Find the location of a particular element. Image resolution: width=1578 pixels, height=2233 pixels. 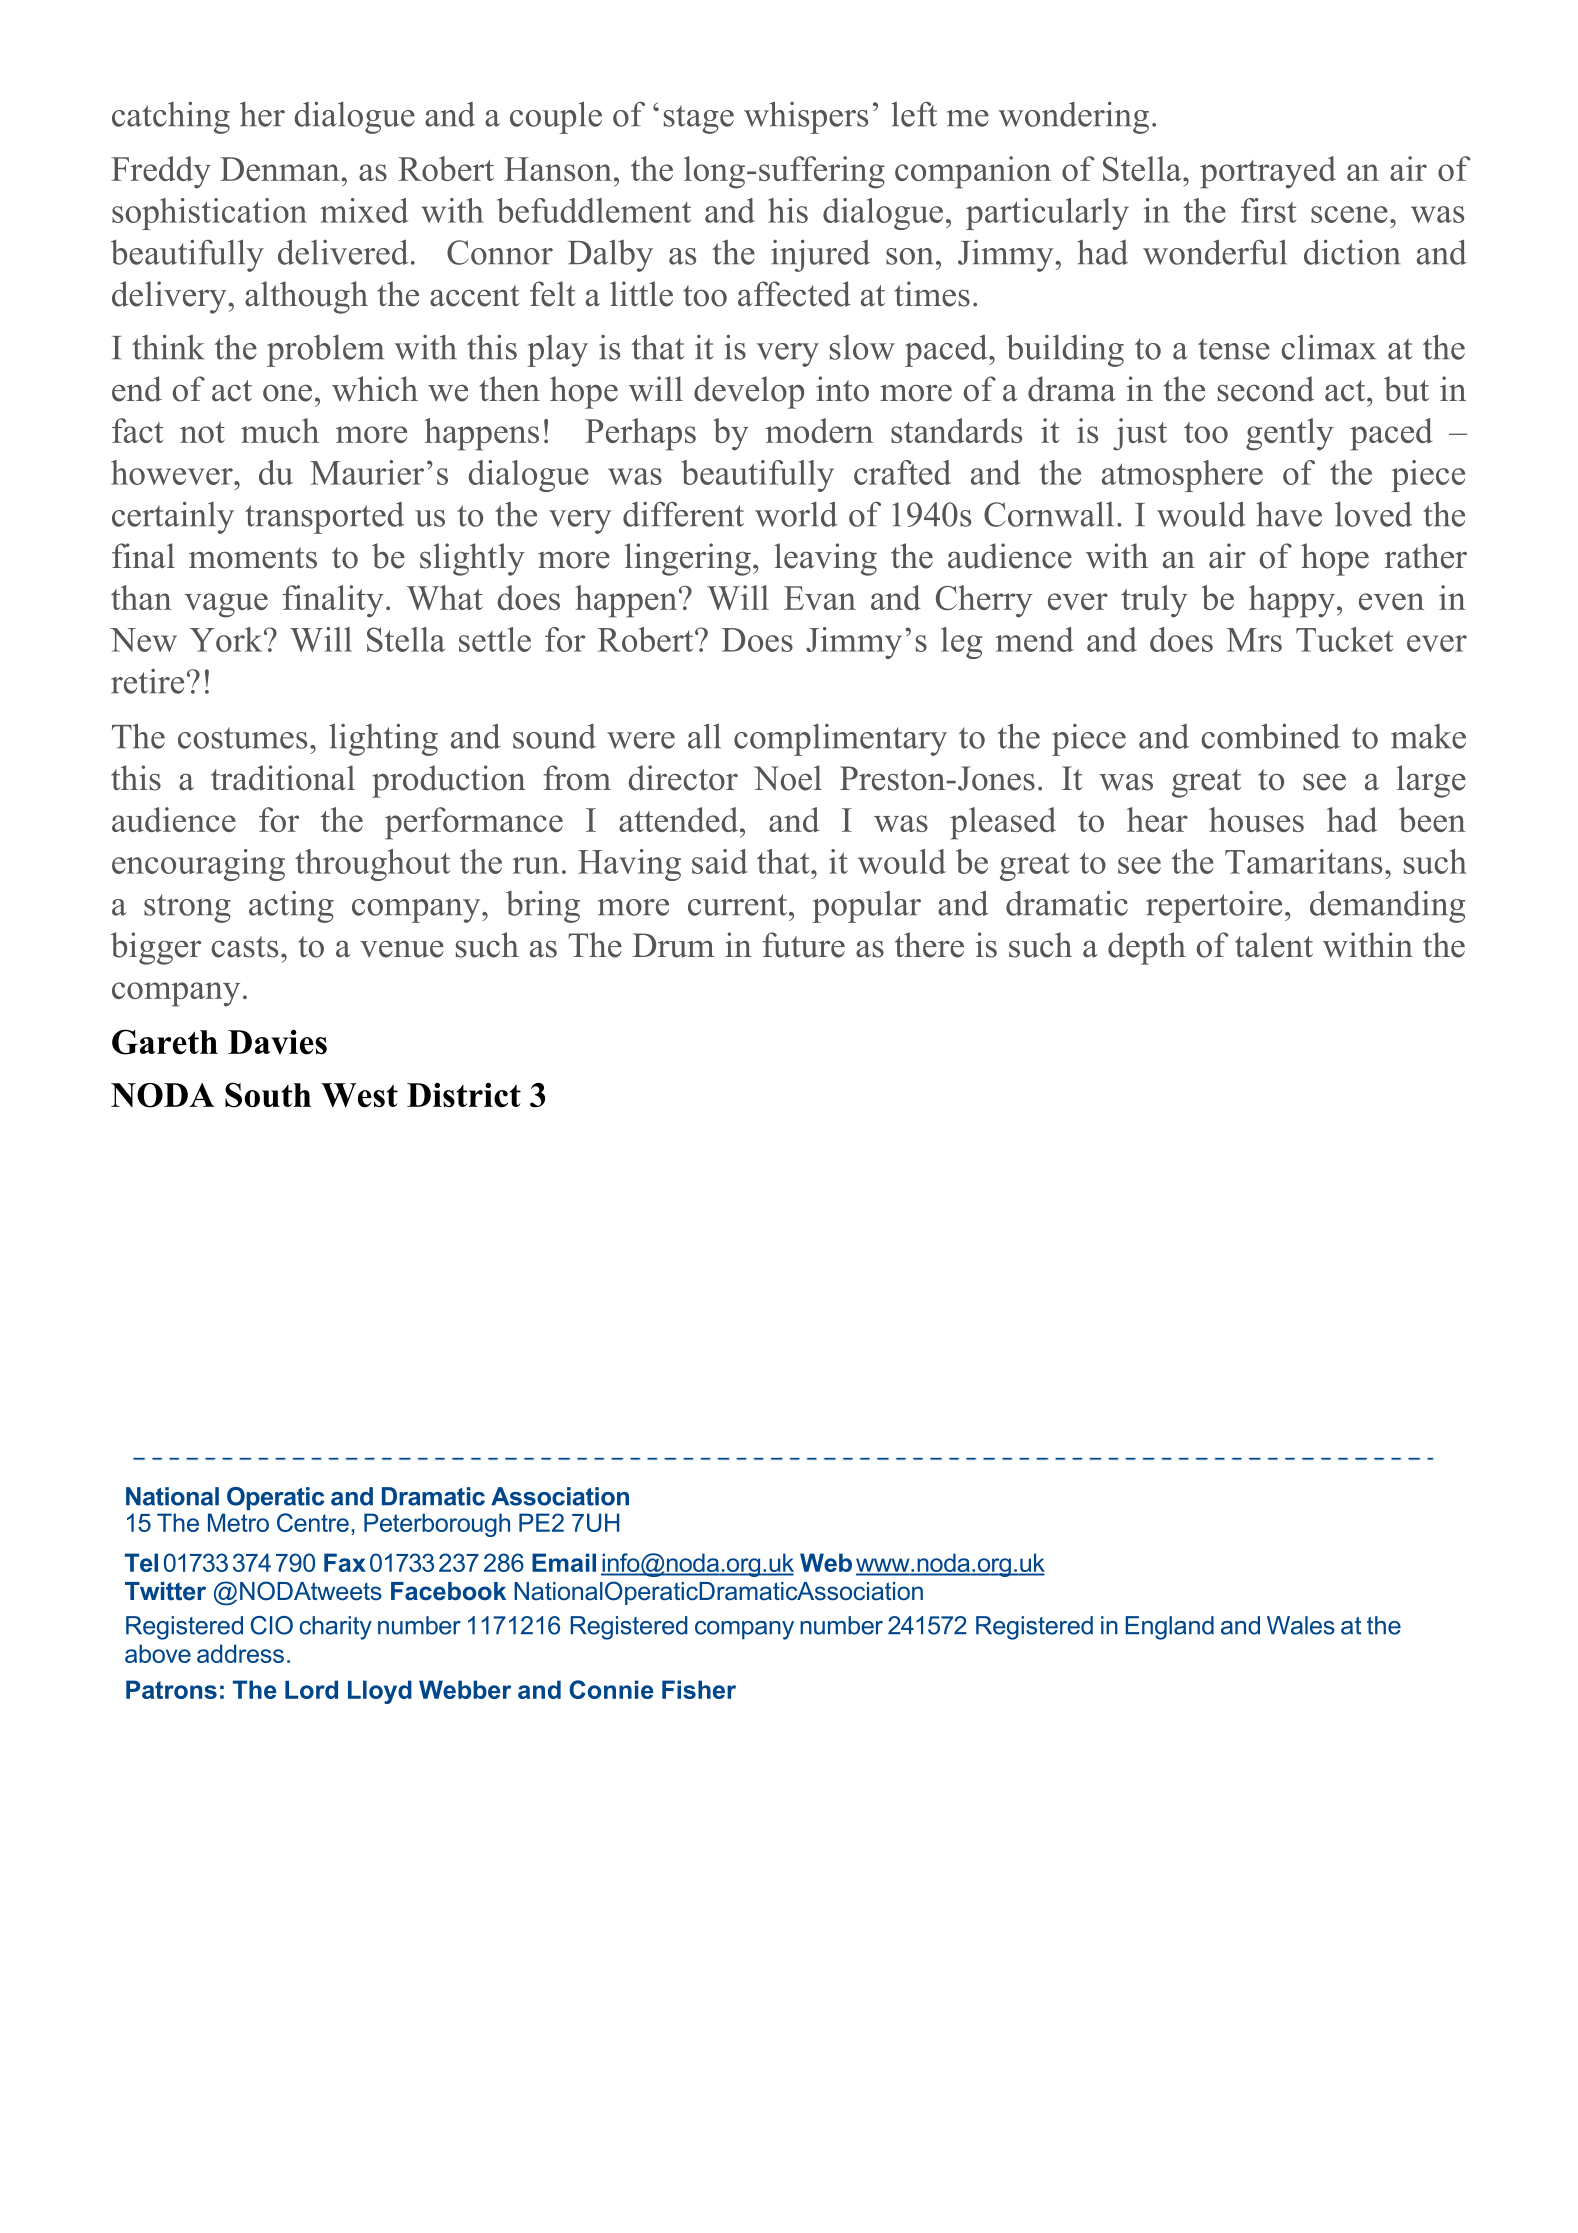

talent is located at coordinates (1274, 945).
